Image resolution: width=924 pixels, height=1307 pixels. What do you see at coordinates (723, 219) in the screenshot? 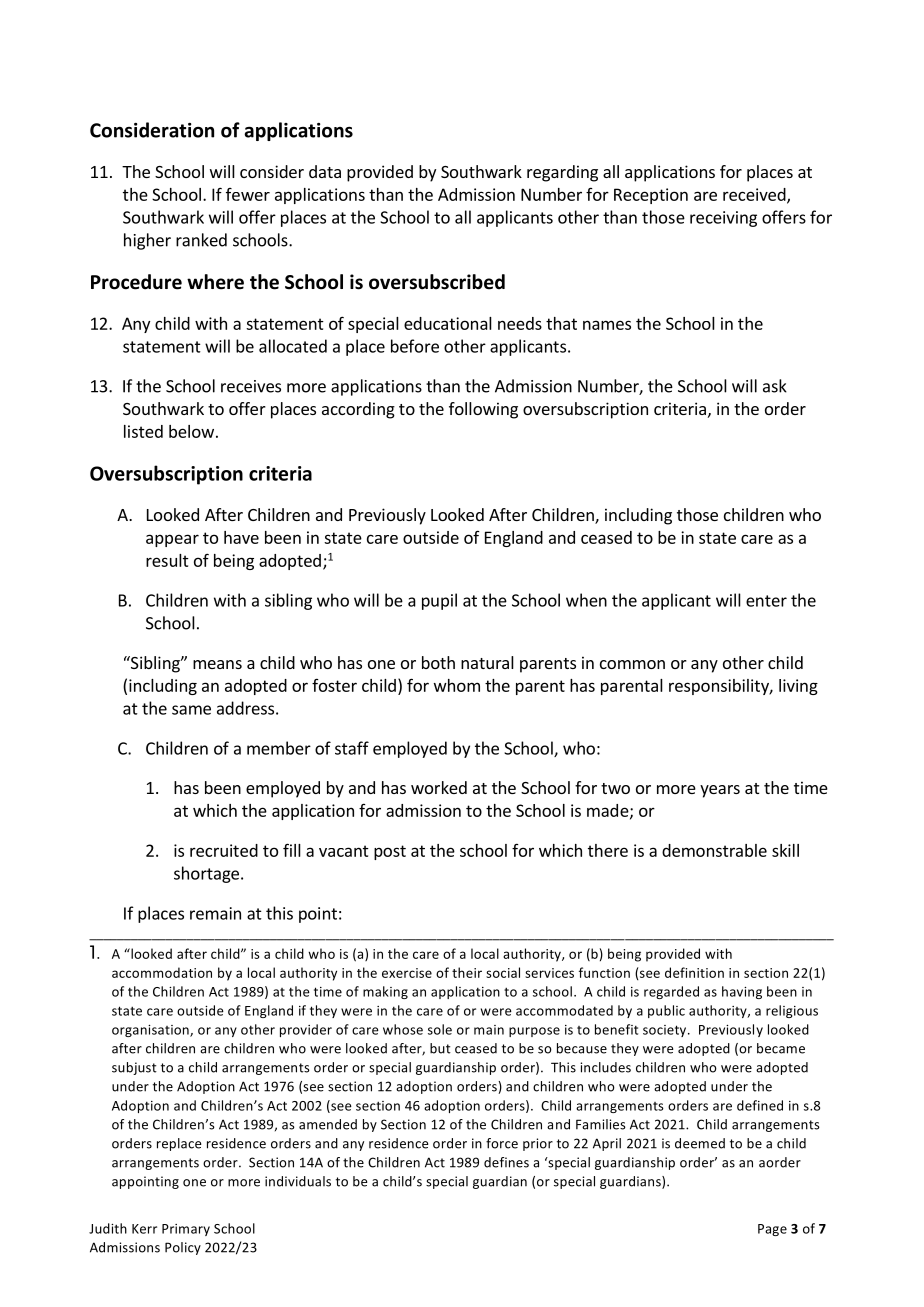
I see `receiving` at bounding box center [723, 219].
